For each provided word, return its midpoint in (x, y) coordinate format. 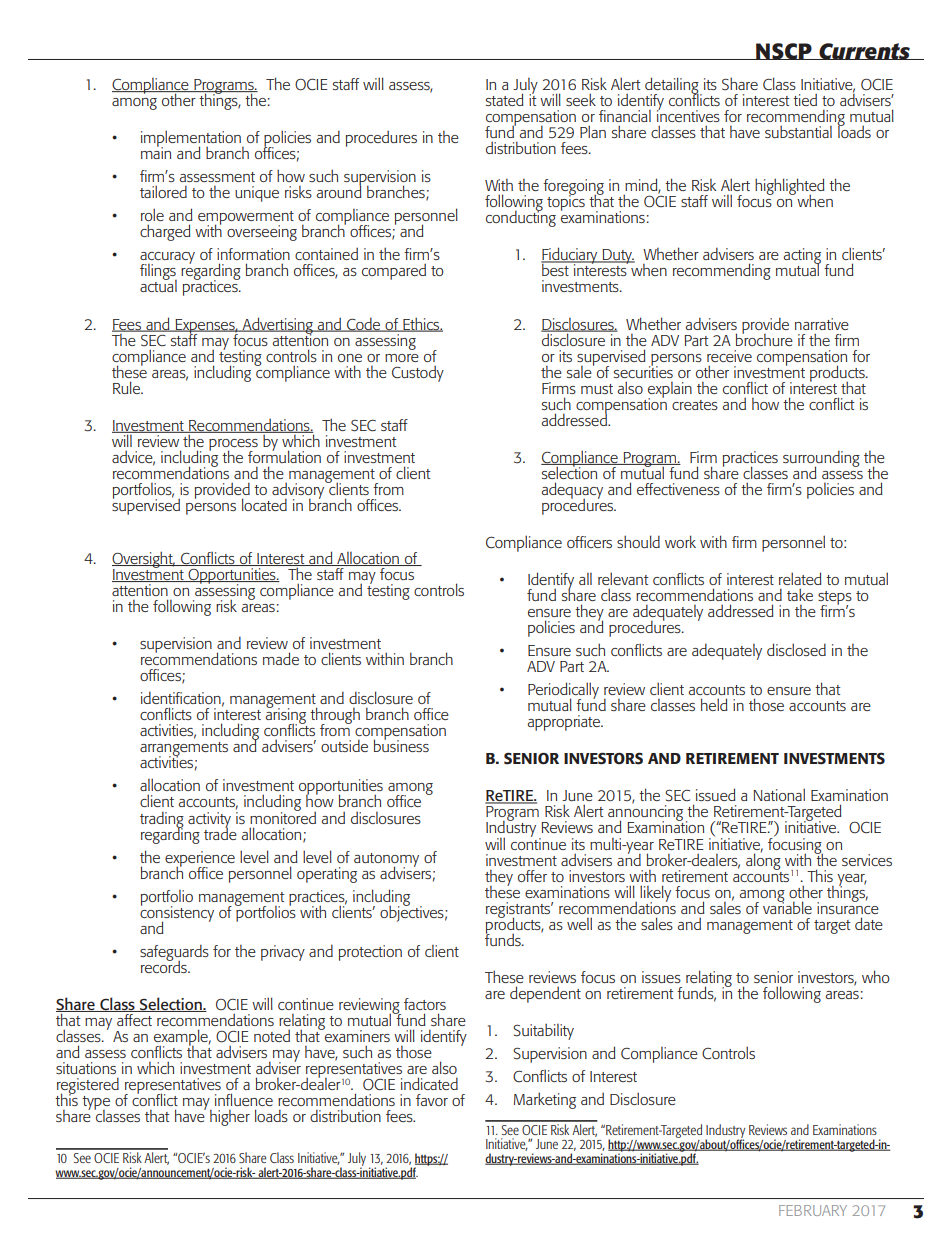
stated (504, 99)
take (800, 594)
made (281, 658)
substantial (798, 131)
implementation (192, 139)
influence (244, 1099)
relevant (623, 578)
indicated (429, 1083)
